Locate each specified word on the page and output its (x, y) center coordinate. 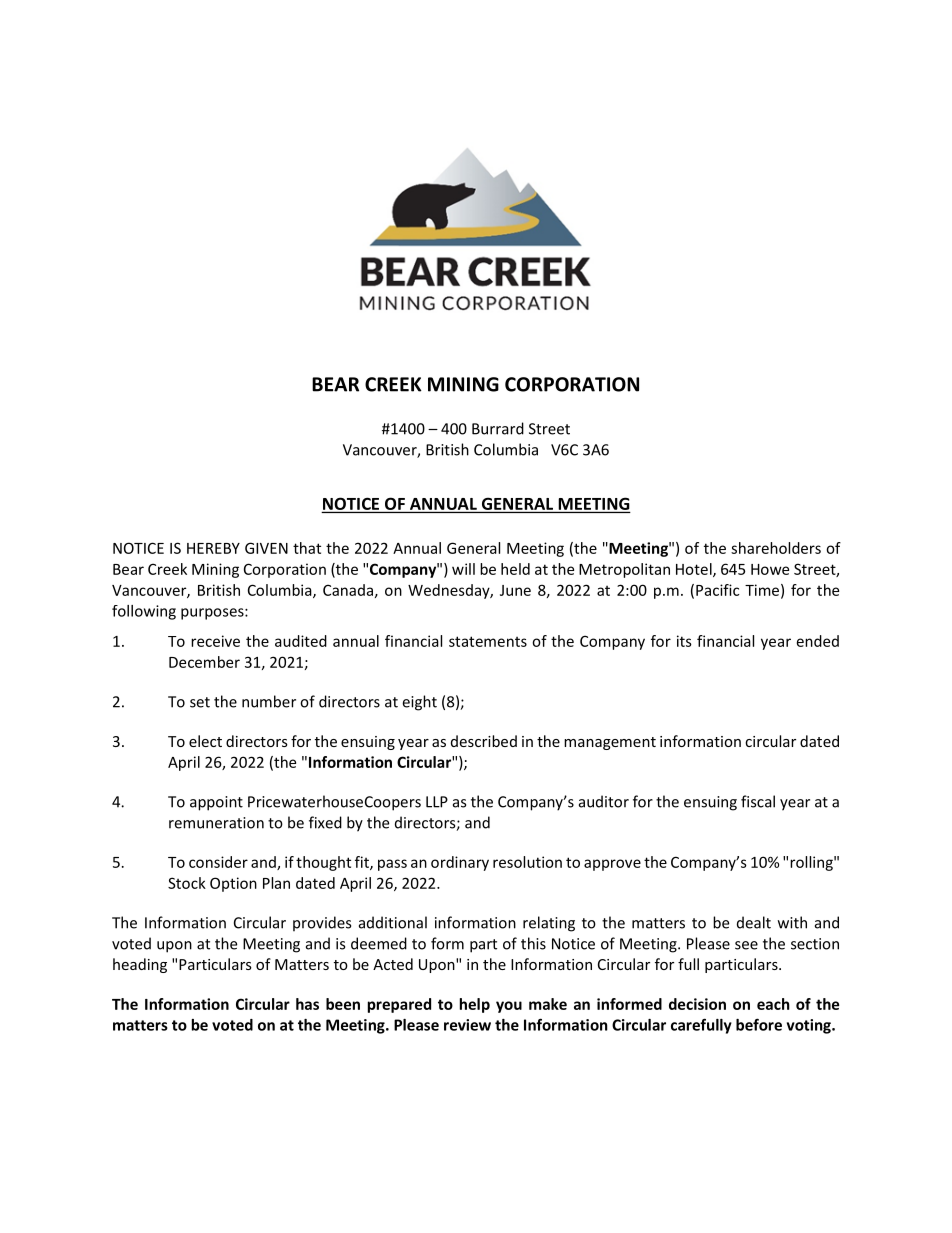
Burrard (498, 428)
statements (488, 641)
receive (215, 641)
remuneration (216, 823)
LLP (437, 802)
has (307, 1004)
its (684, 641)
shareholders (776, 548)
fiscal (758, 801)
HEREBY (213, 548)
